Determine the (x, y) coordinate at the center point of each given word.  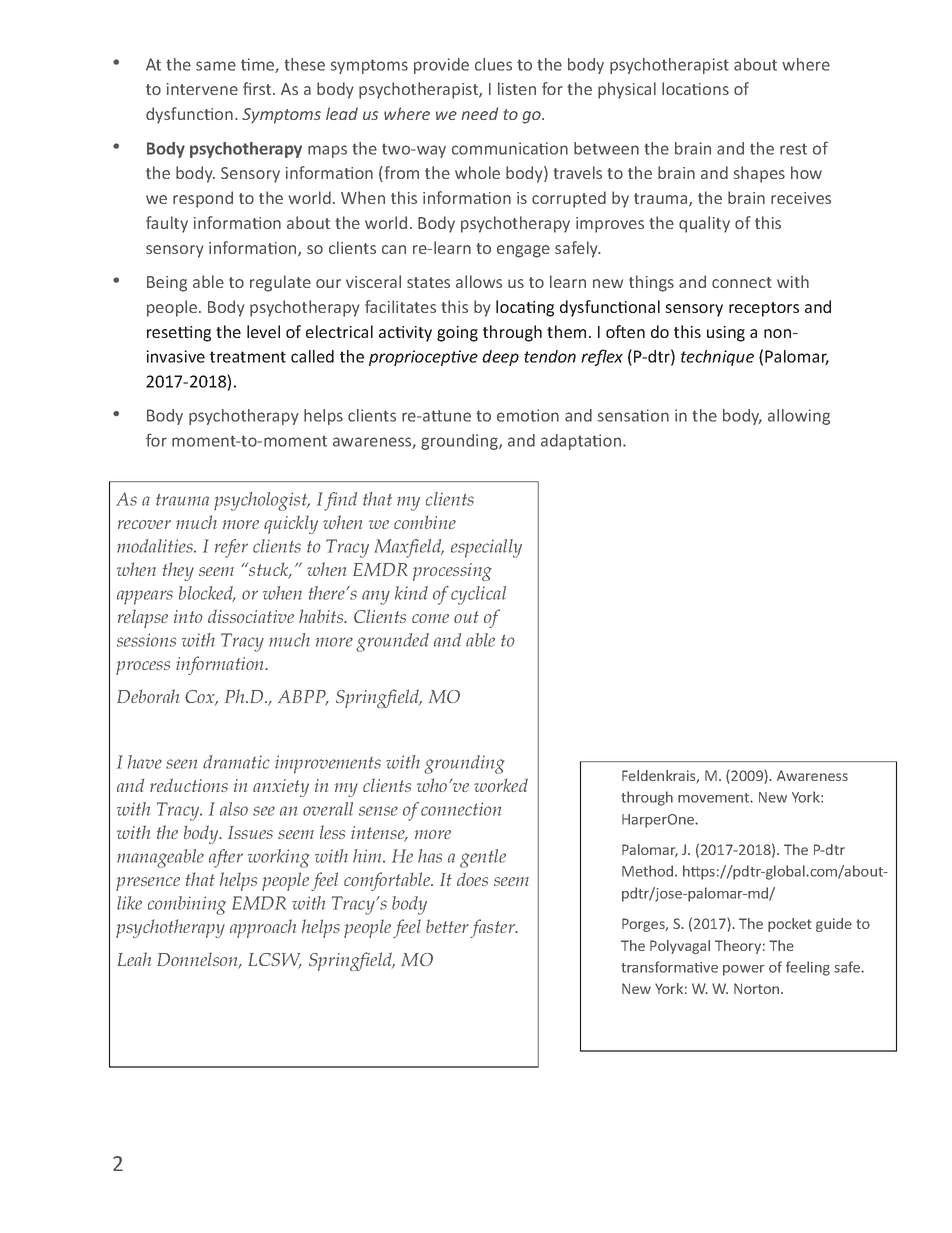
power (744, 970)
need (479, 113)
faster (494, 928)
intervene (202, 89)
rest (793, 149)
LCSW (275, 961)
